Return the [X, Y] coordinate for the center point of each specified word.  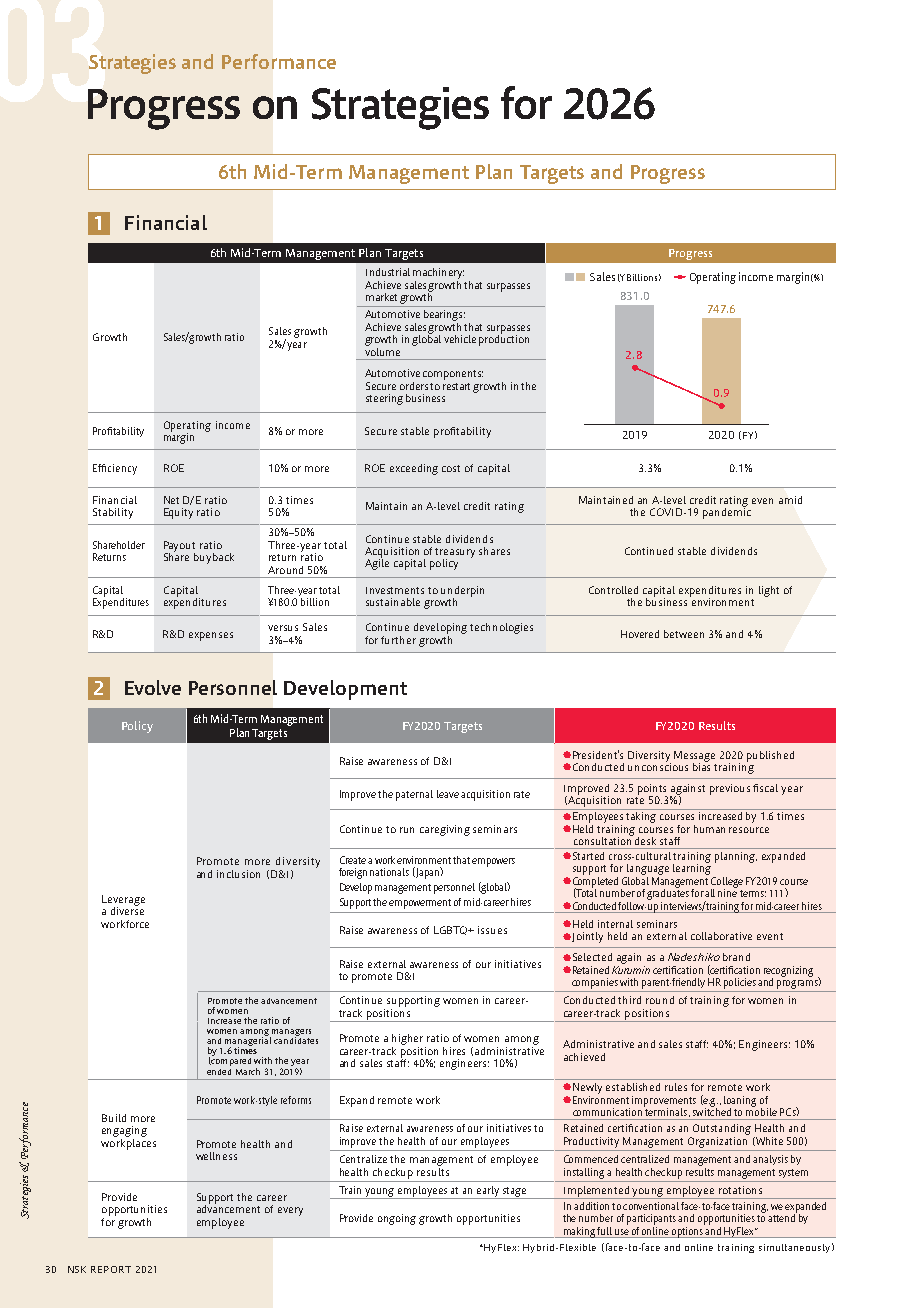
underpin [462, 592]
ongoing [397, 1219]
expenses [211, 636]
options [687, 1231]
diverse [127, 910]
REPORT [111, 1269]
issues [492, 930]
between [684, 634]
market [381, 297]
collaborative [721, 936]
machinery [438, 273]
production [504, 339]
